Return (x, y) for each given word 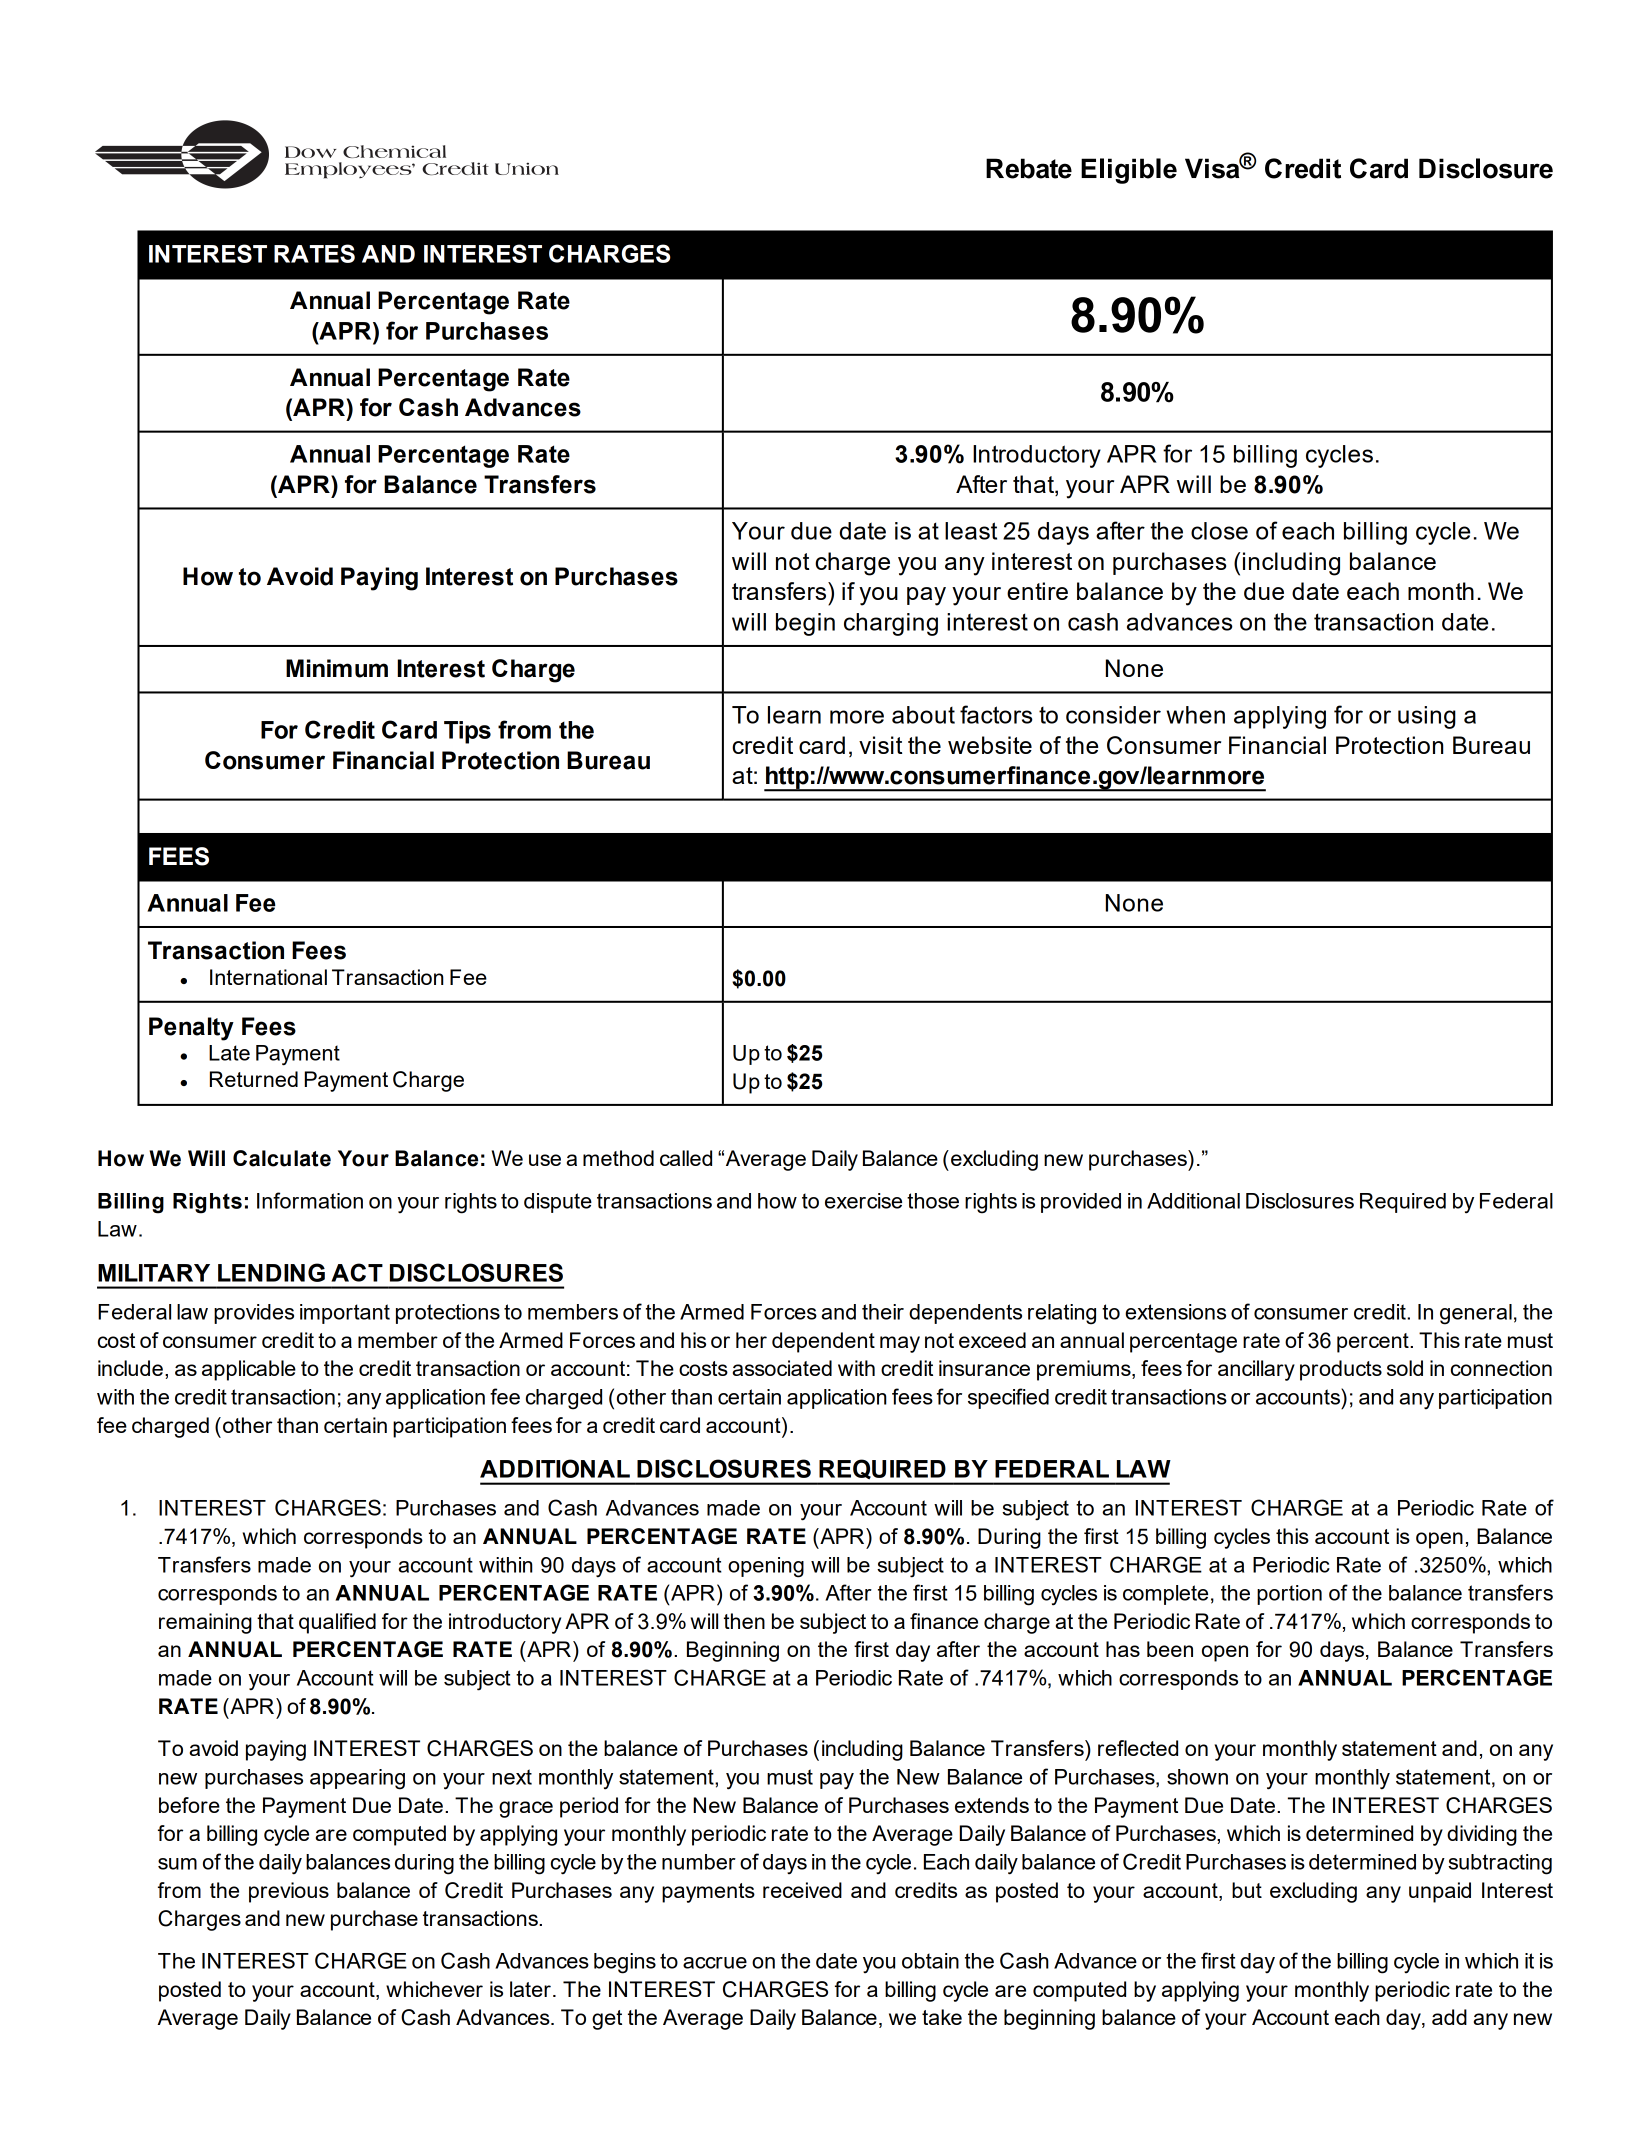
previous (289, 1892)
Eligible (1129, 171)
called (686, 1158)
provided (1081, 1203)
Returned (254, 1079)
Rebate (1029, 168)
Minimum (337, 668)
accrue (715, 1963)
